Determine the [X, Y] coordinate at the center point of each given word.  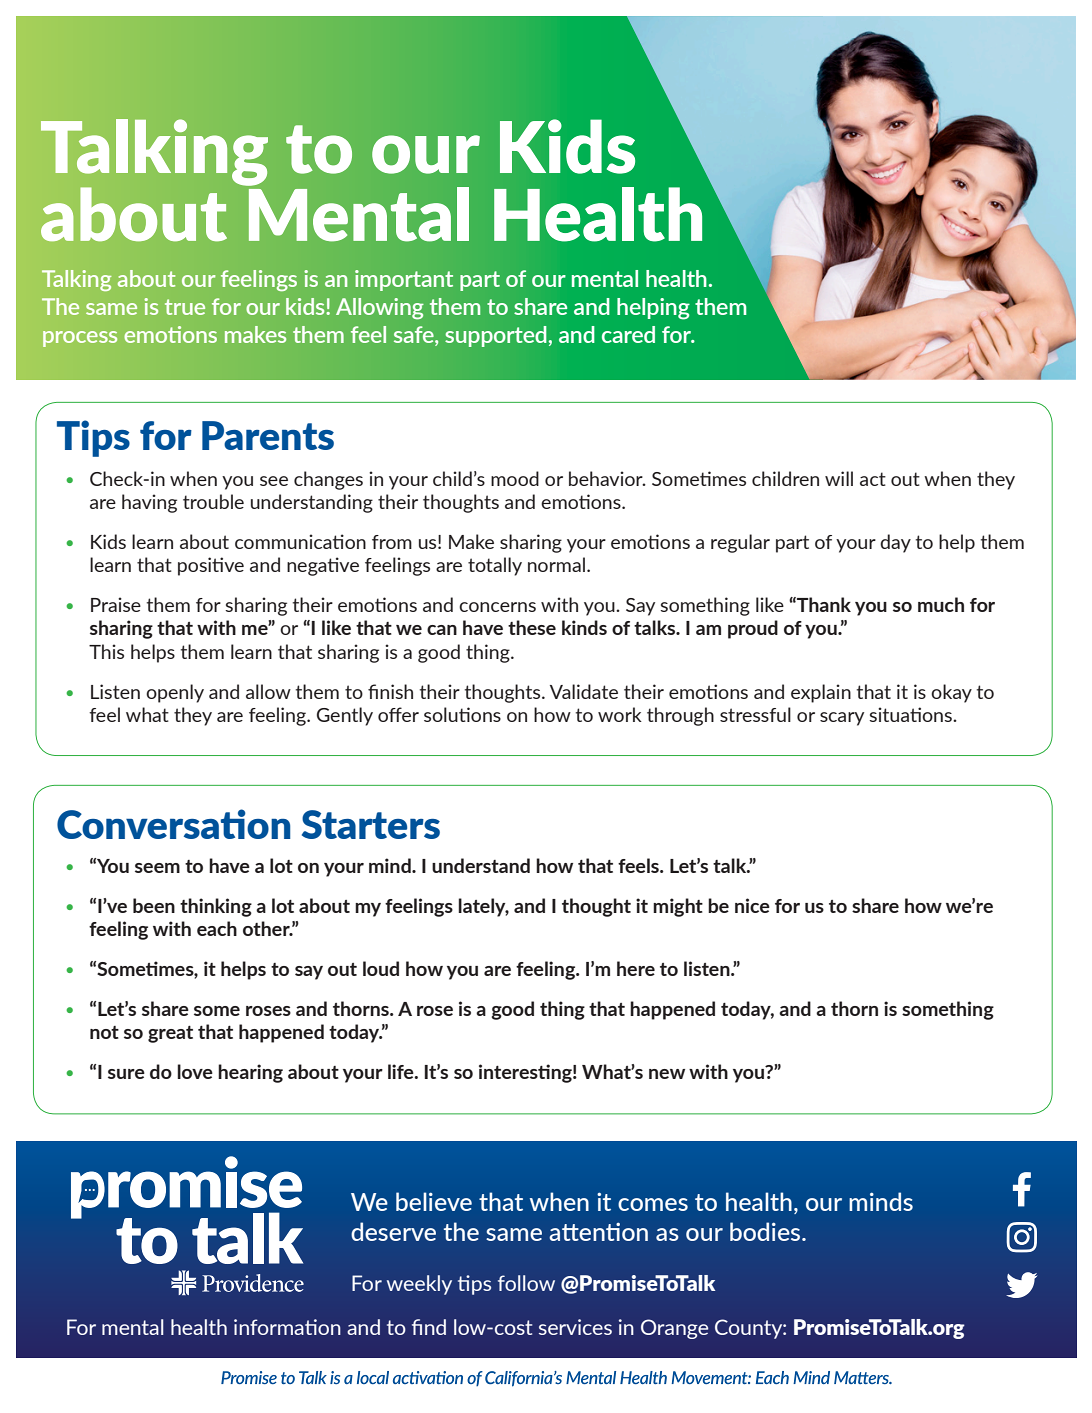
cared [628, 334]
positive [211, 566]
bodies [766, 1231]
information [287, 1327]
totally [495, 566]
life [402, 1071]
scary [842, 719]
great [170, 1034]
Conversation [173, 824]
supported [495, 336]
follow [526, 1283]
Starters [371, 824]
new [667, 1074]
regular [740, 543]
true [185, 307]
